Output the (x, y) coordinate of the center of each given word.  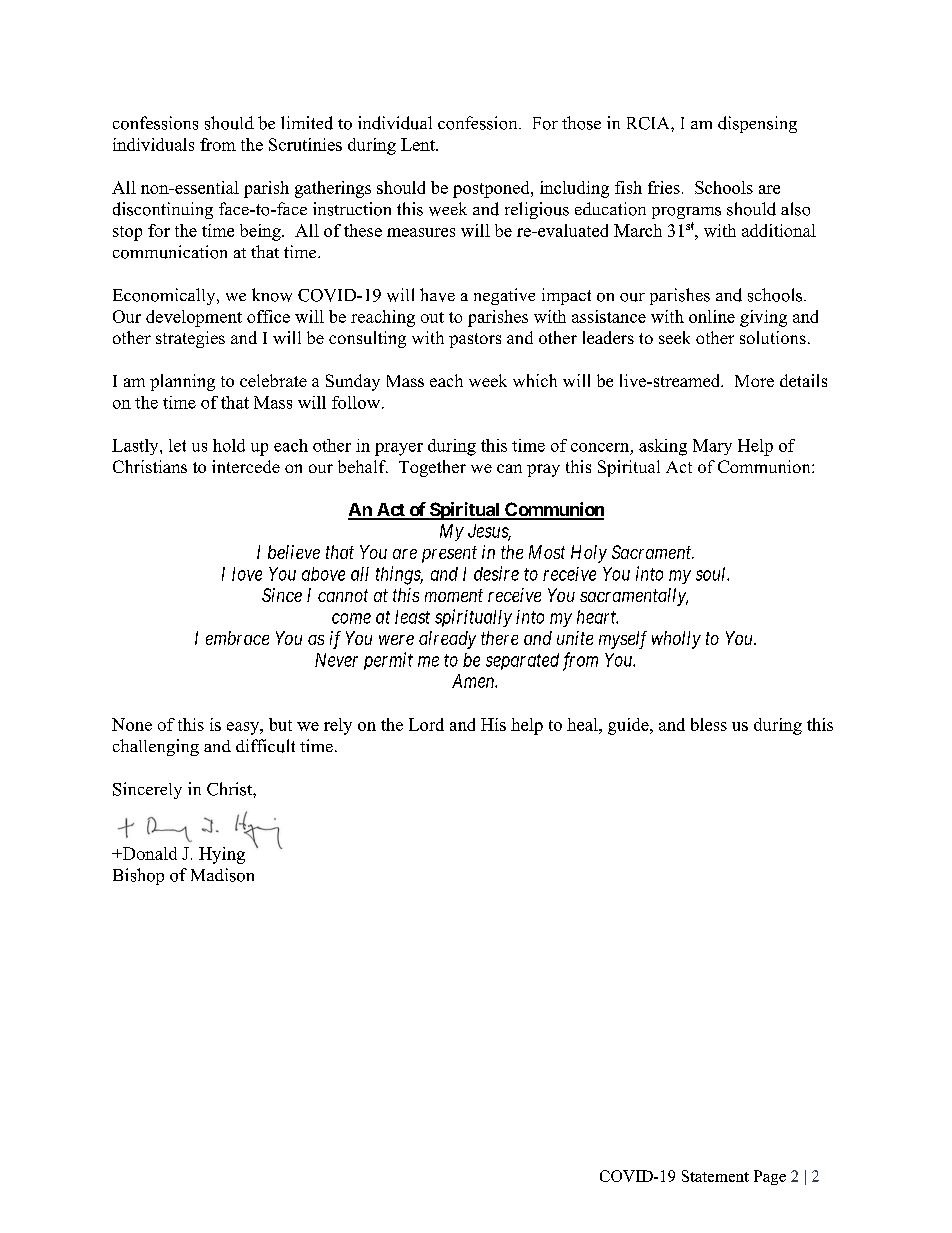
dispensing (757, 124)
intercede (246, 466)
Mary (712, 447)
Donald (148, 853)
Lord (426, 724)
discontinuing (163, 210)
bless (709, 724)
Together (432, 468)
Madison (222, 875)
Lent (419, 144)
